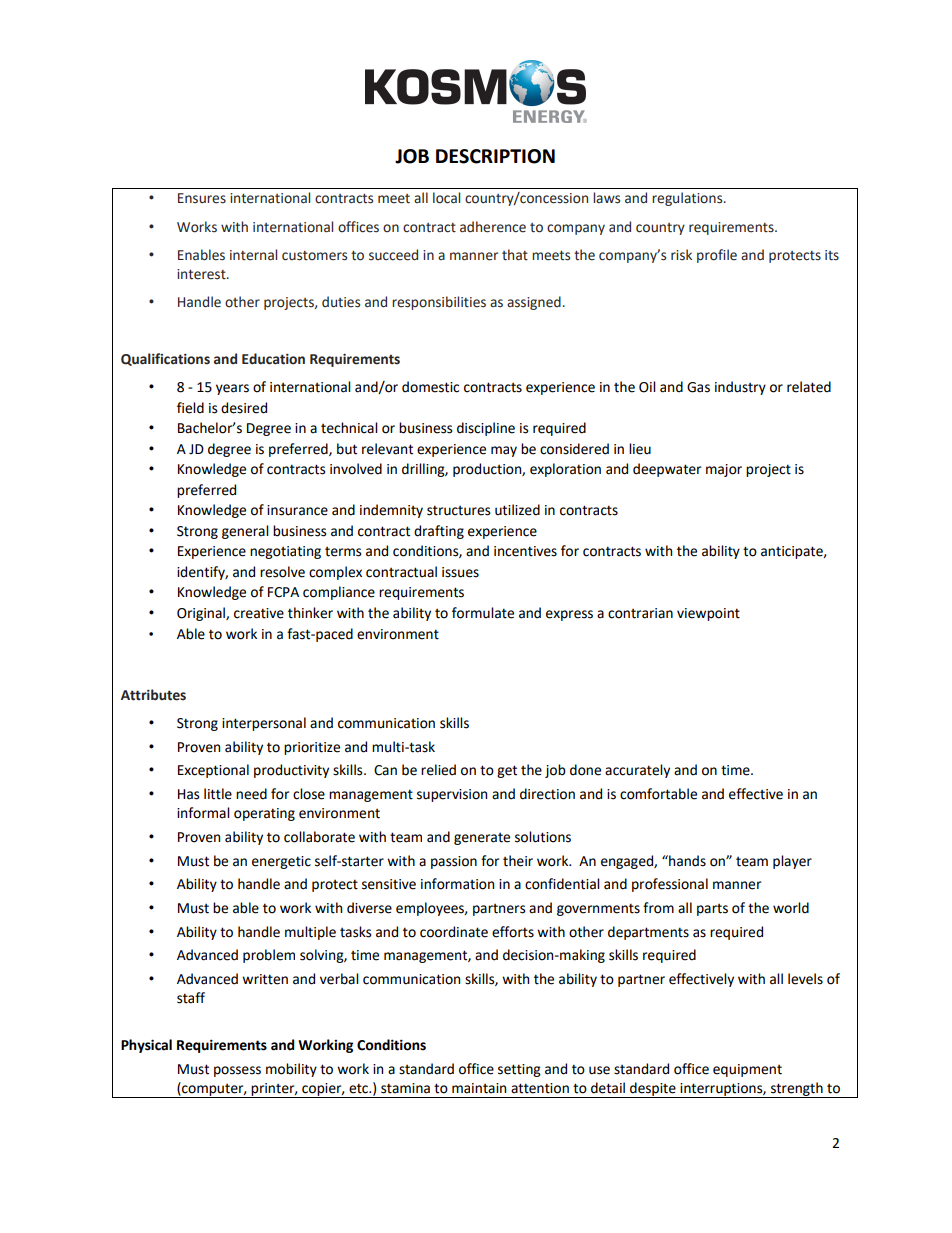  What do you see at coordinates (438, 770) in the screenshot?
I see `relied` at bounding box center [438, 770].
